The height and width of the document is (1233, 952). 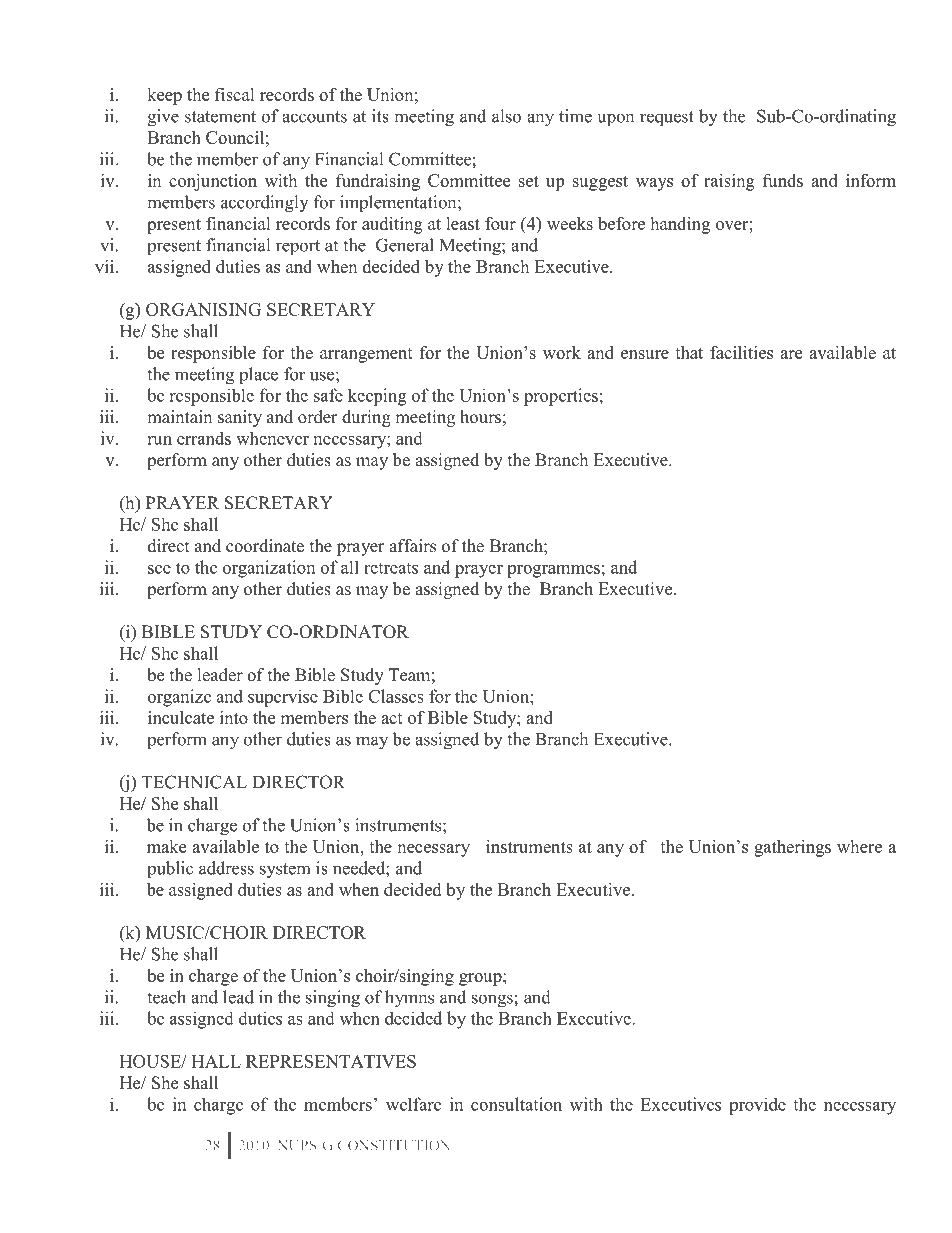 What do you see at coordinates (516, 1104) in the document?
I see `consultation` at bounding box center [516, 1104].
